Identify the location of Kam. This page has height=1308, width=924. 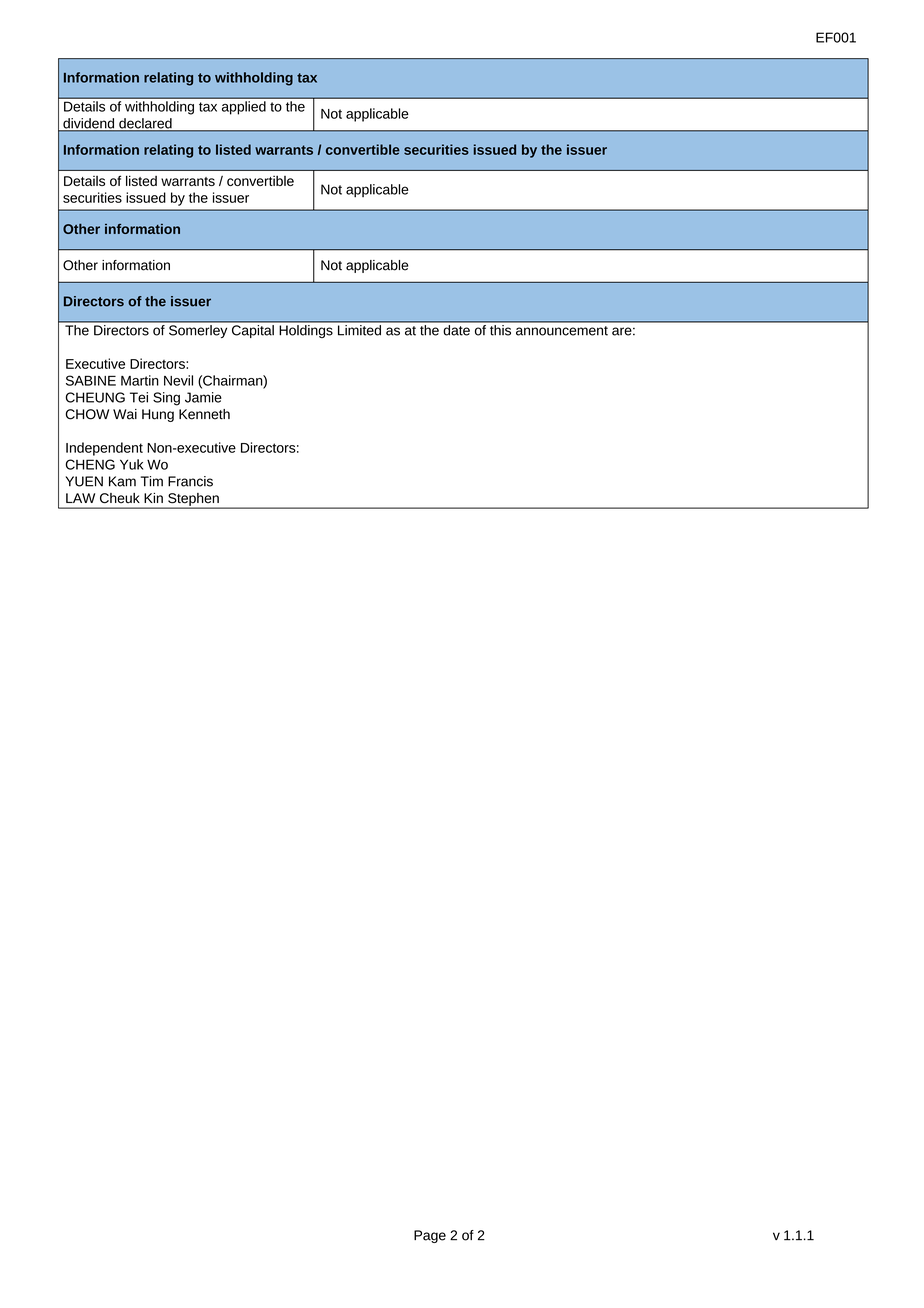
(122, 481).
